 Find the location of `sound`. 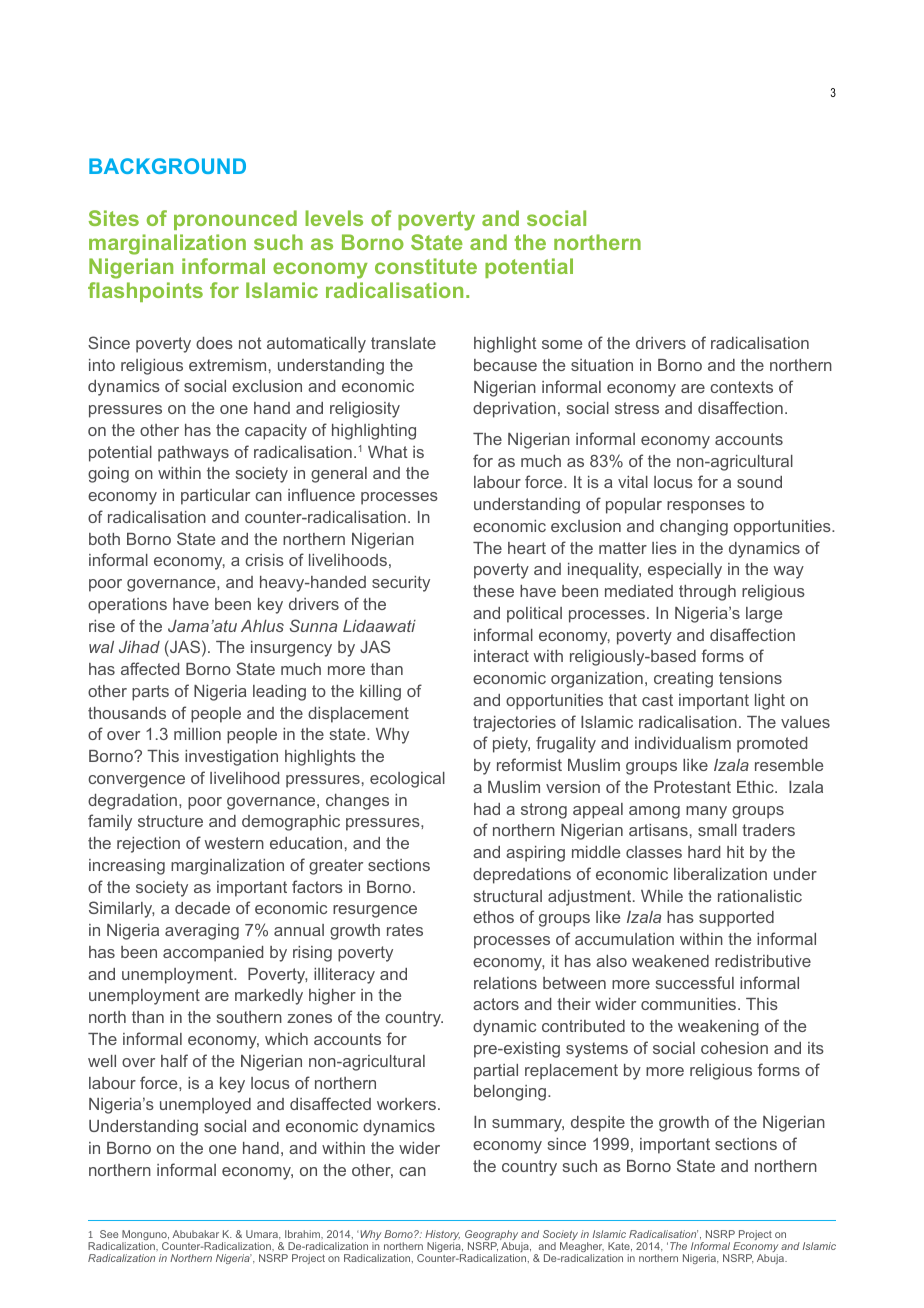

sound is located at coordinates (759, 482).
